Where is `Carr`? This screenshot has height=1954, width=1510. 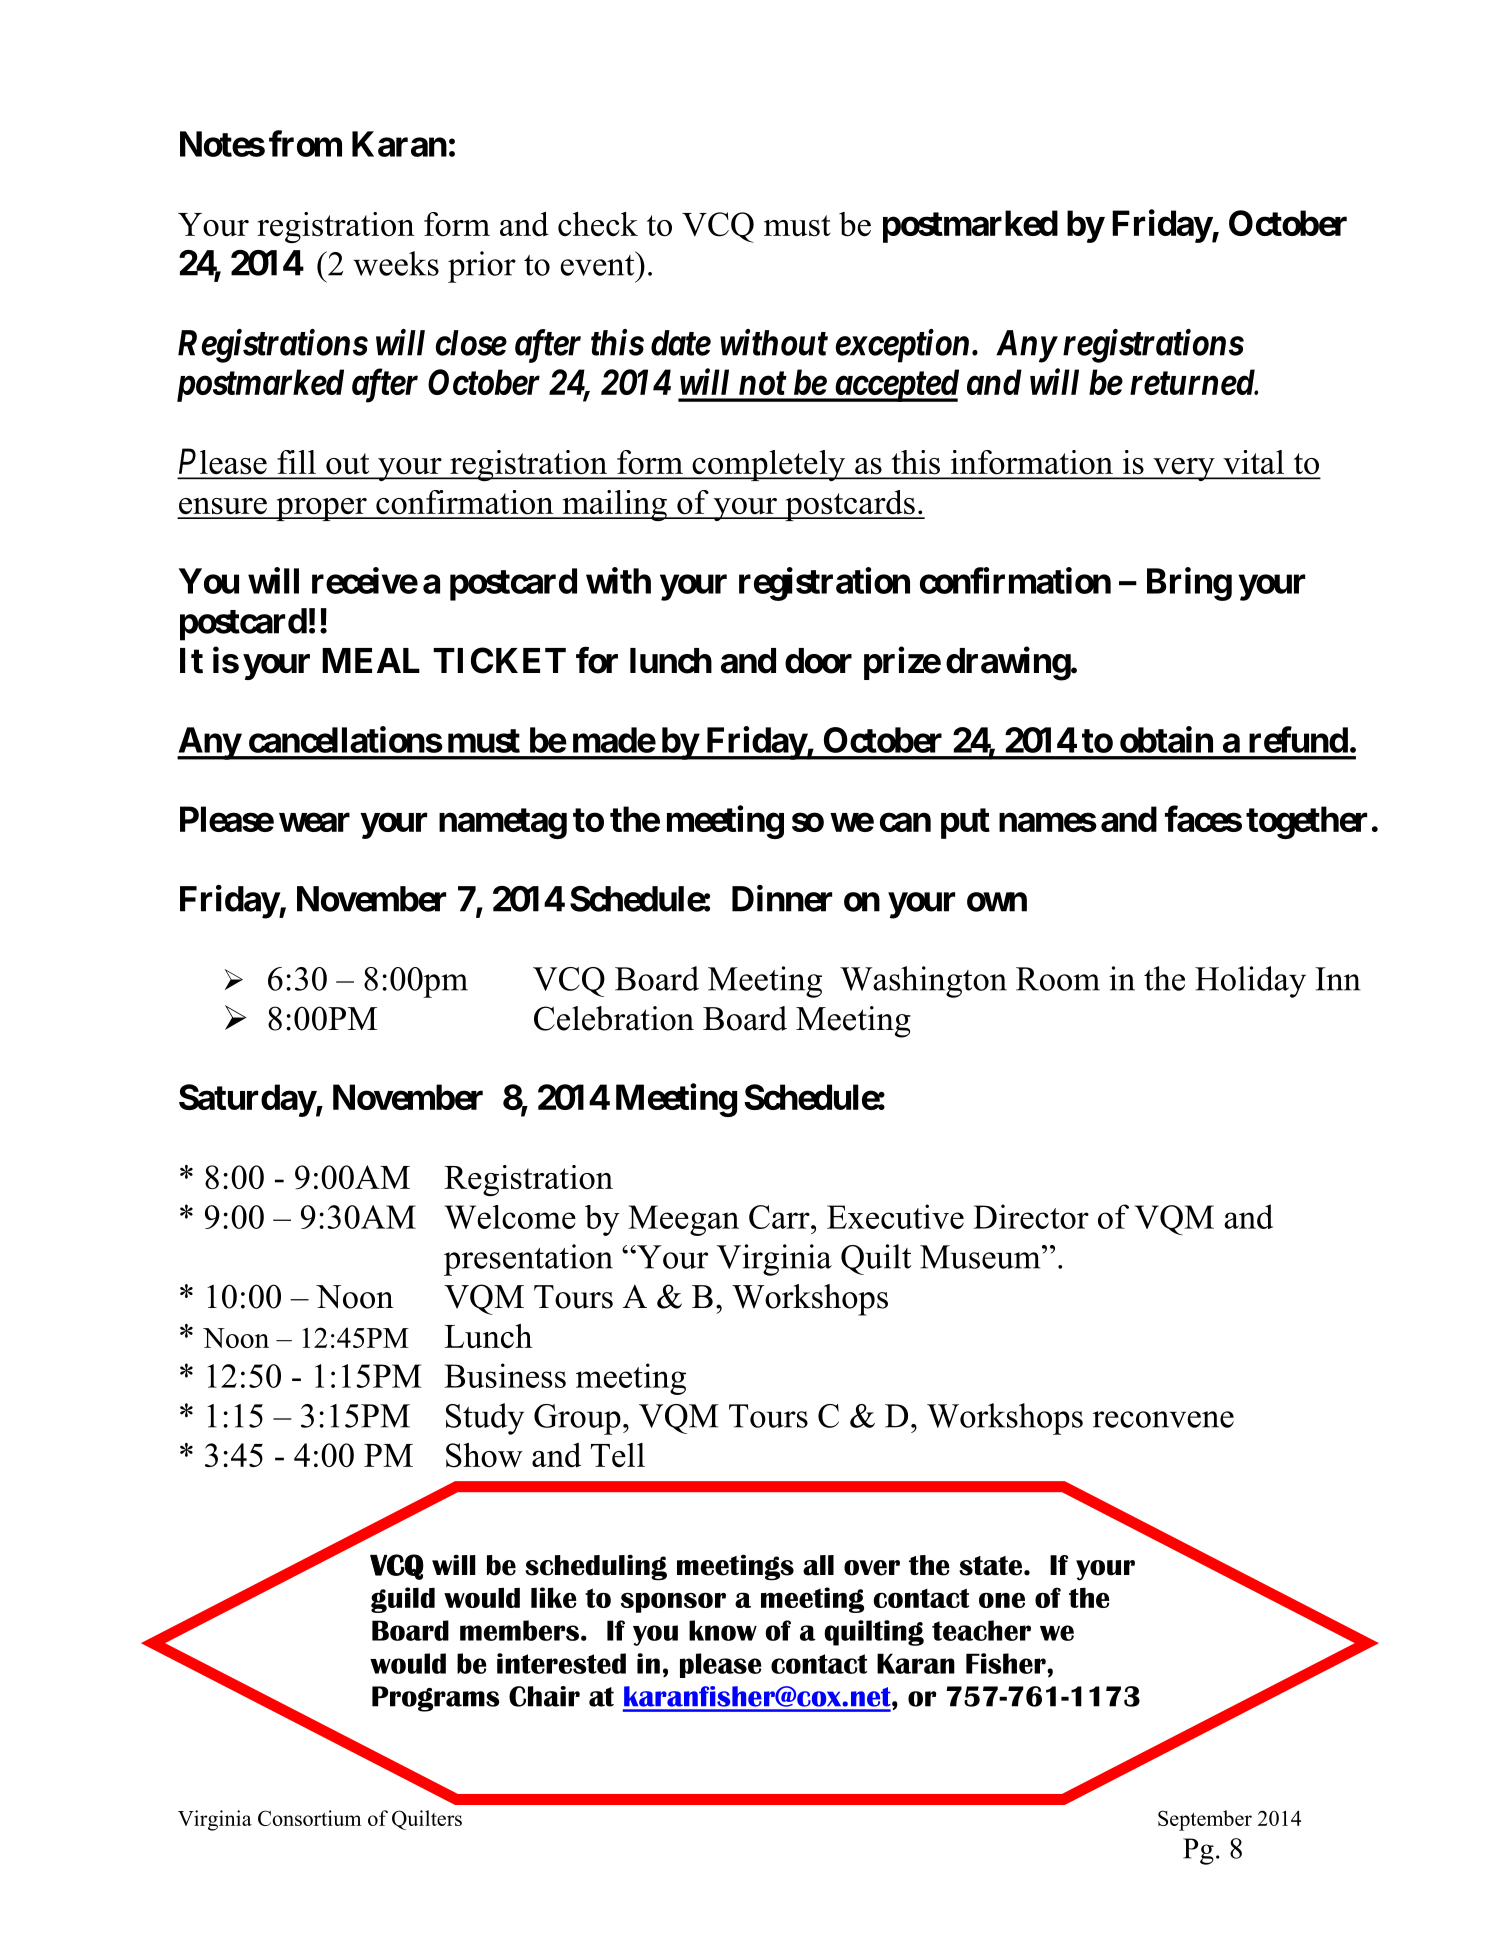 Carr is located at coordinates (780, 1217).
